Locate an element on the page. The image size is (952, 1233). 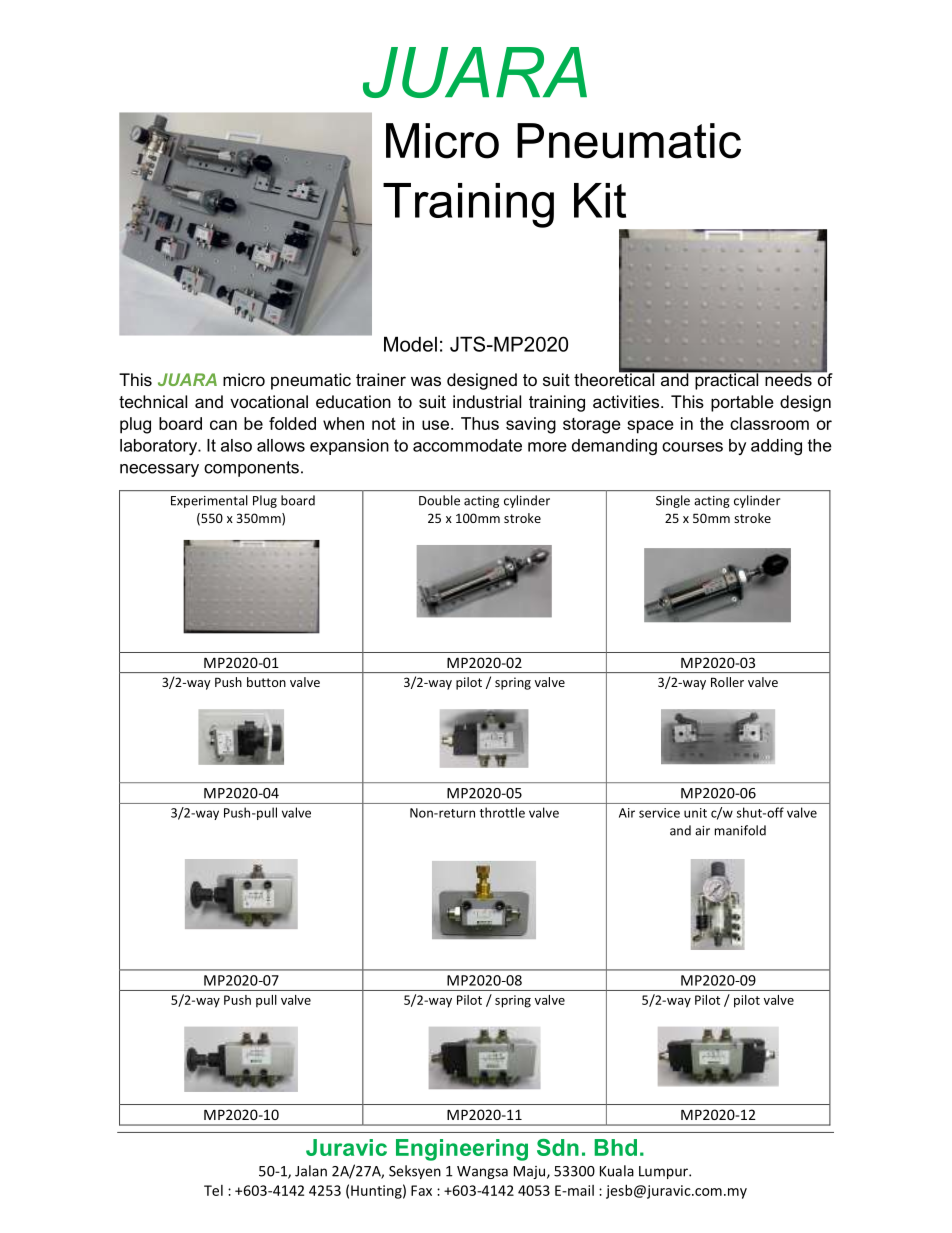
throttle is located at coordinates (502, 812).
